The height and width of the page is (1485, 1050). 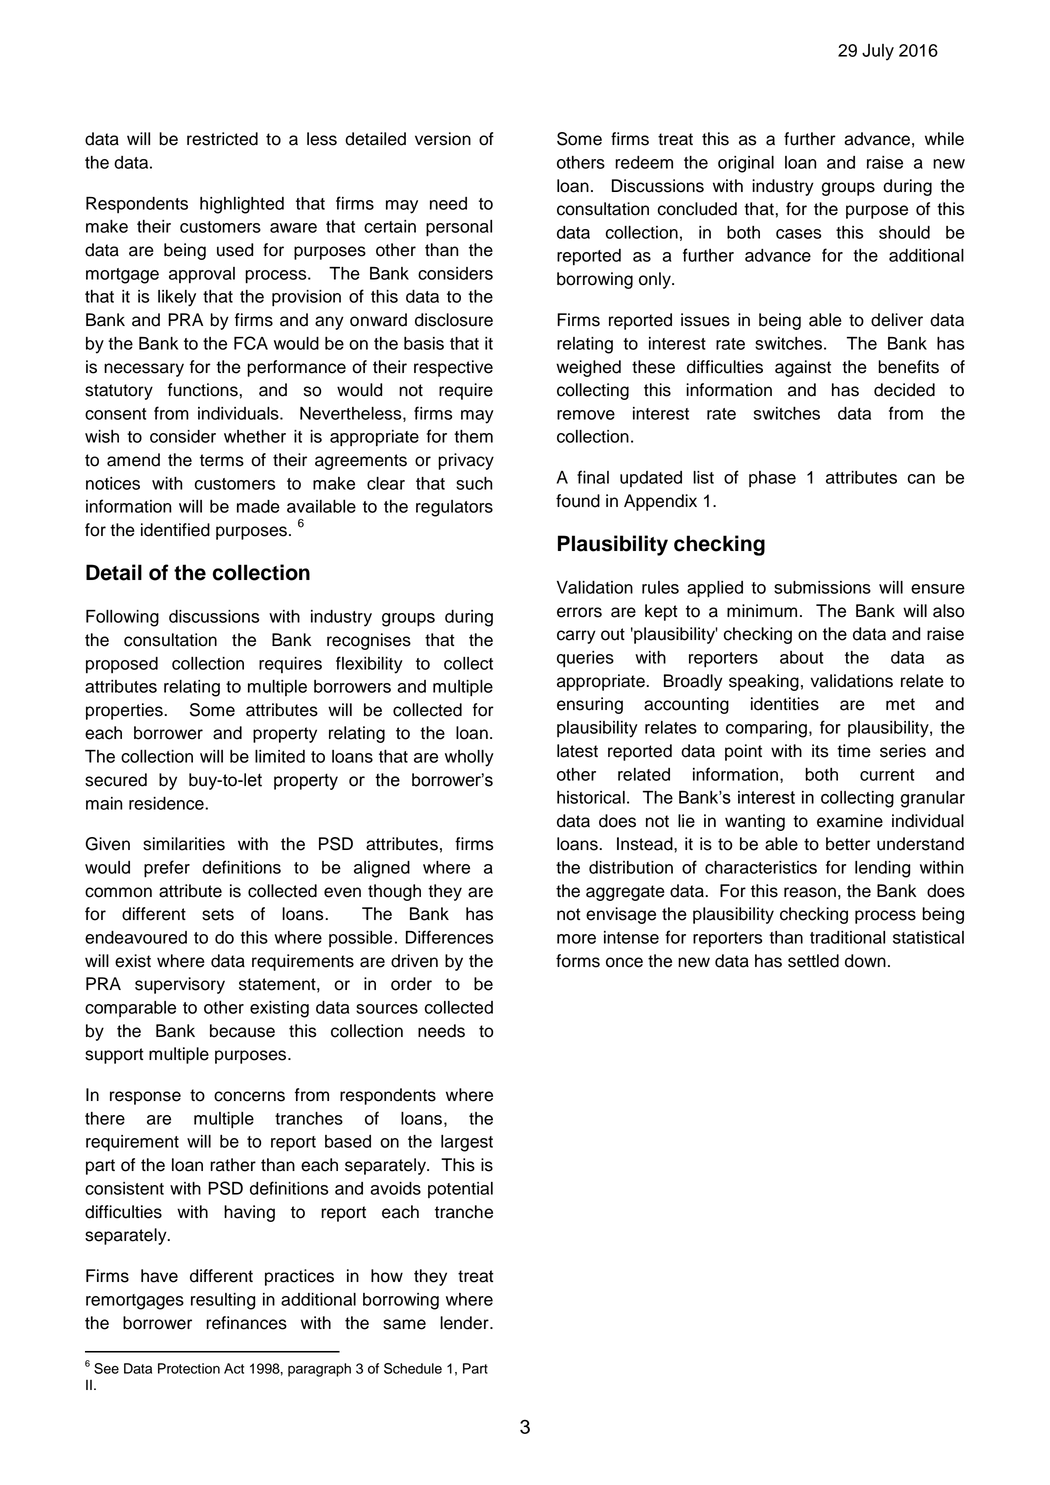 What do you see at coordinates (223, 1301) in the page?
I see `resulting` at bounding box center [223, 1301].
